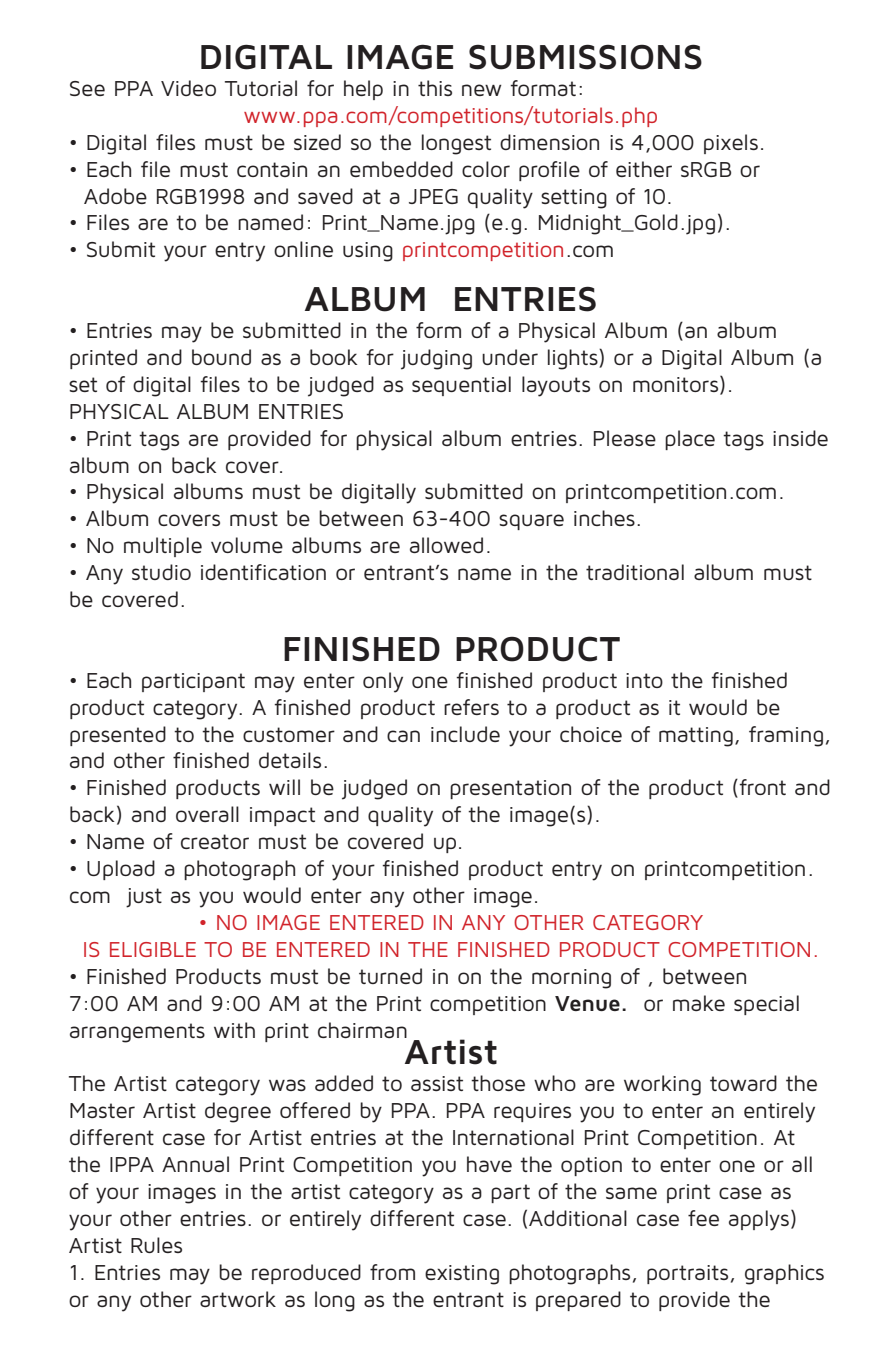 Image resolution: width=887 pixels, height=1372 pixels. What do you see at coordinates (390, 976) in the screenshot?
I see `turned` at bounding box center [390, 976].
